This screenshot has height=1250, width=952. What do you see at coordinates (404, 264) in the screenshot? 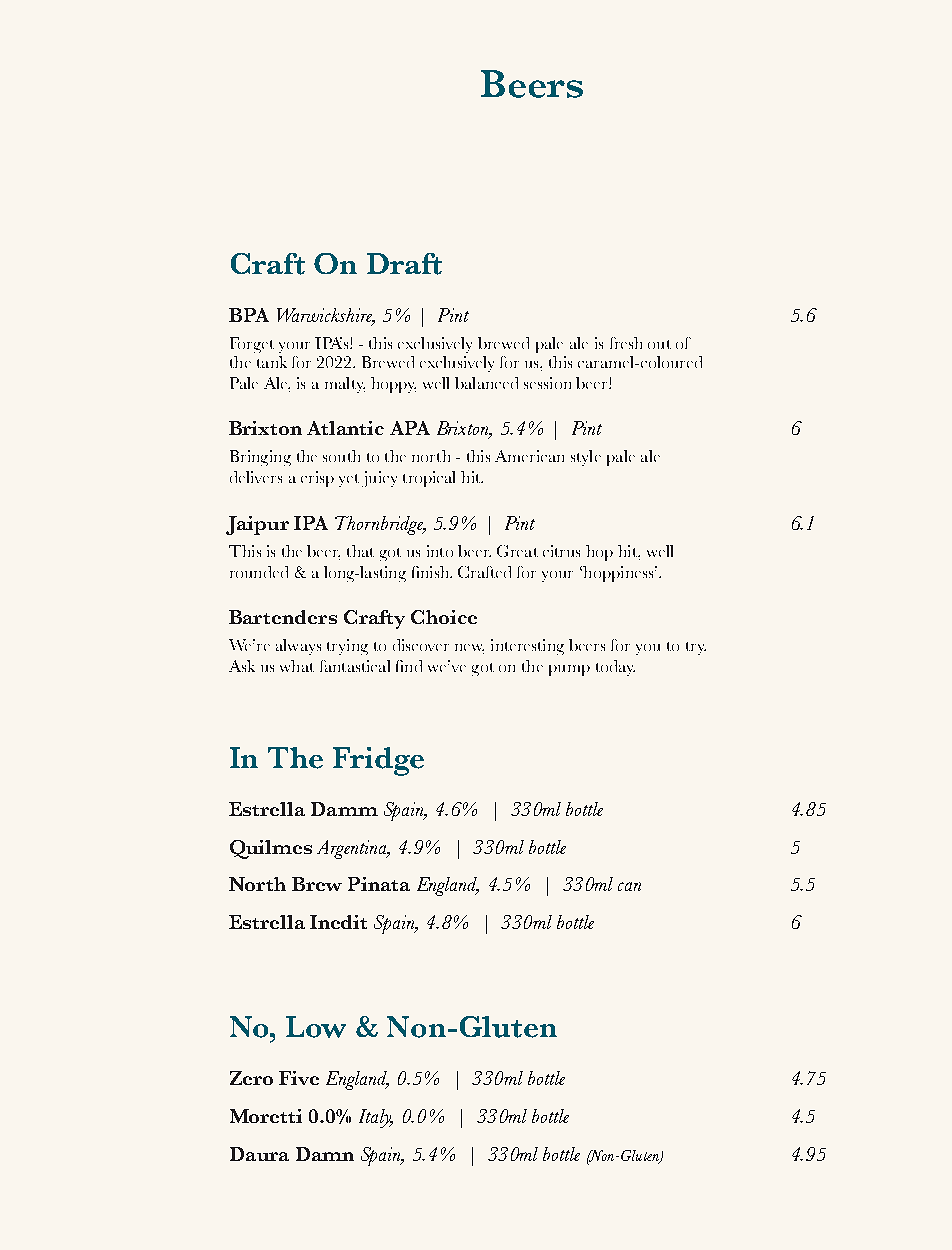
I see `Draft` at bounding box center [404, 264].
